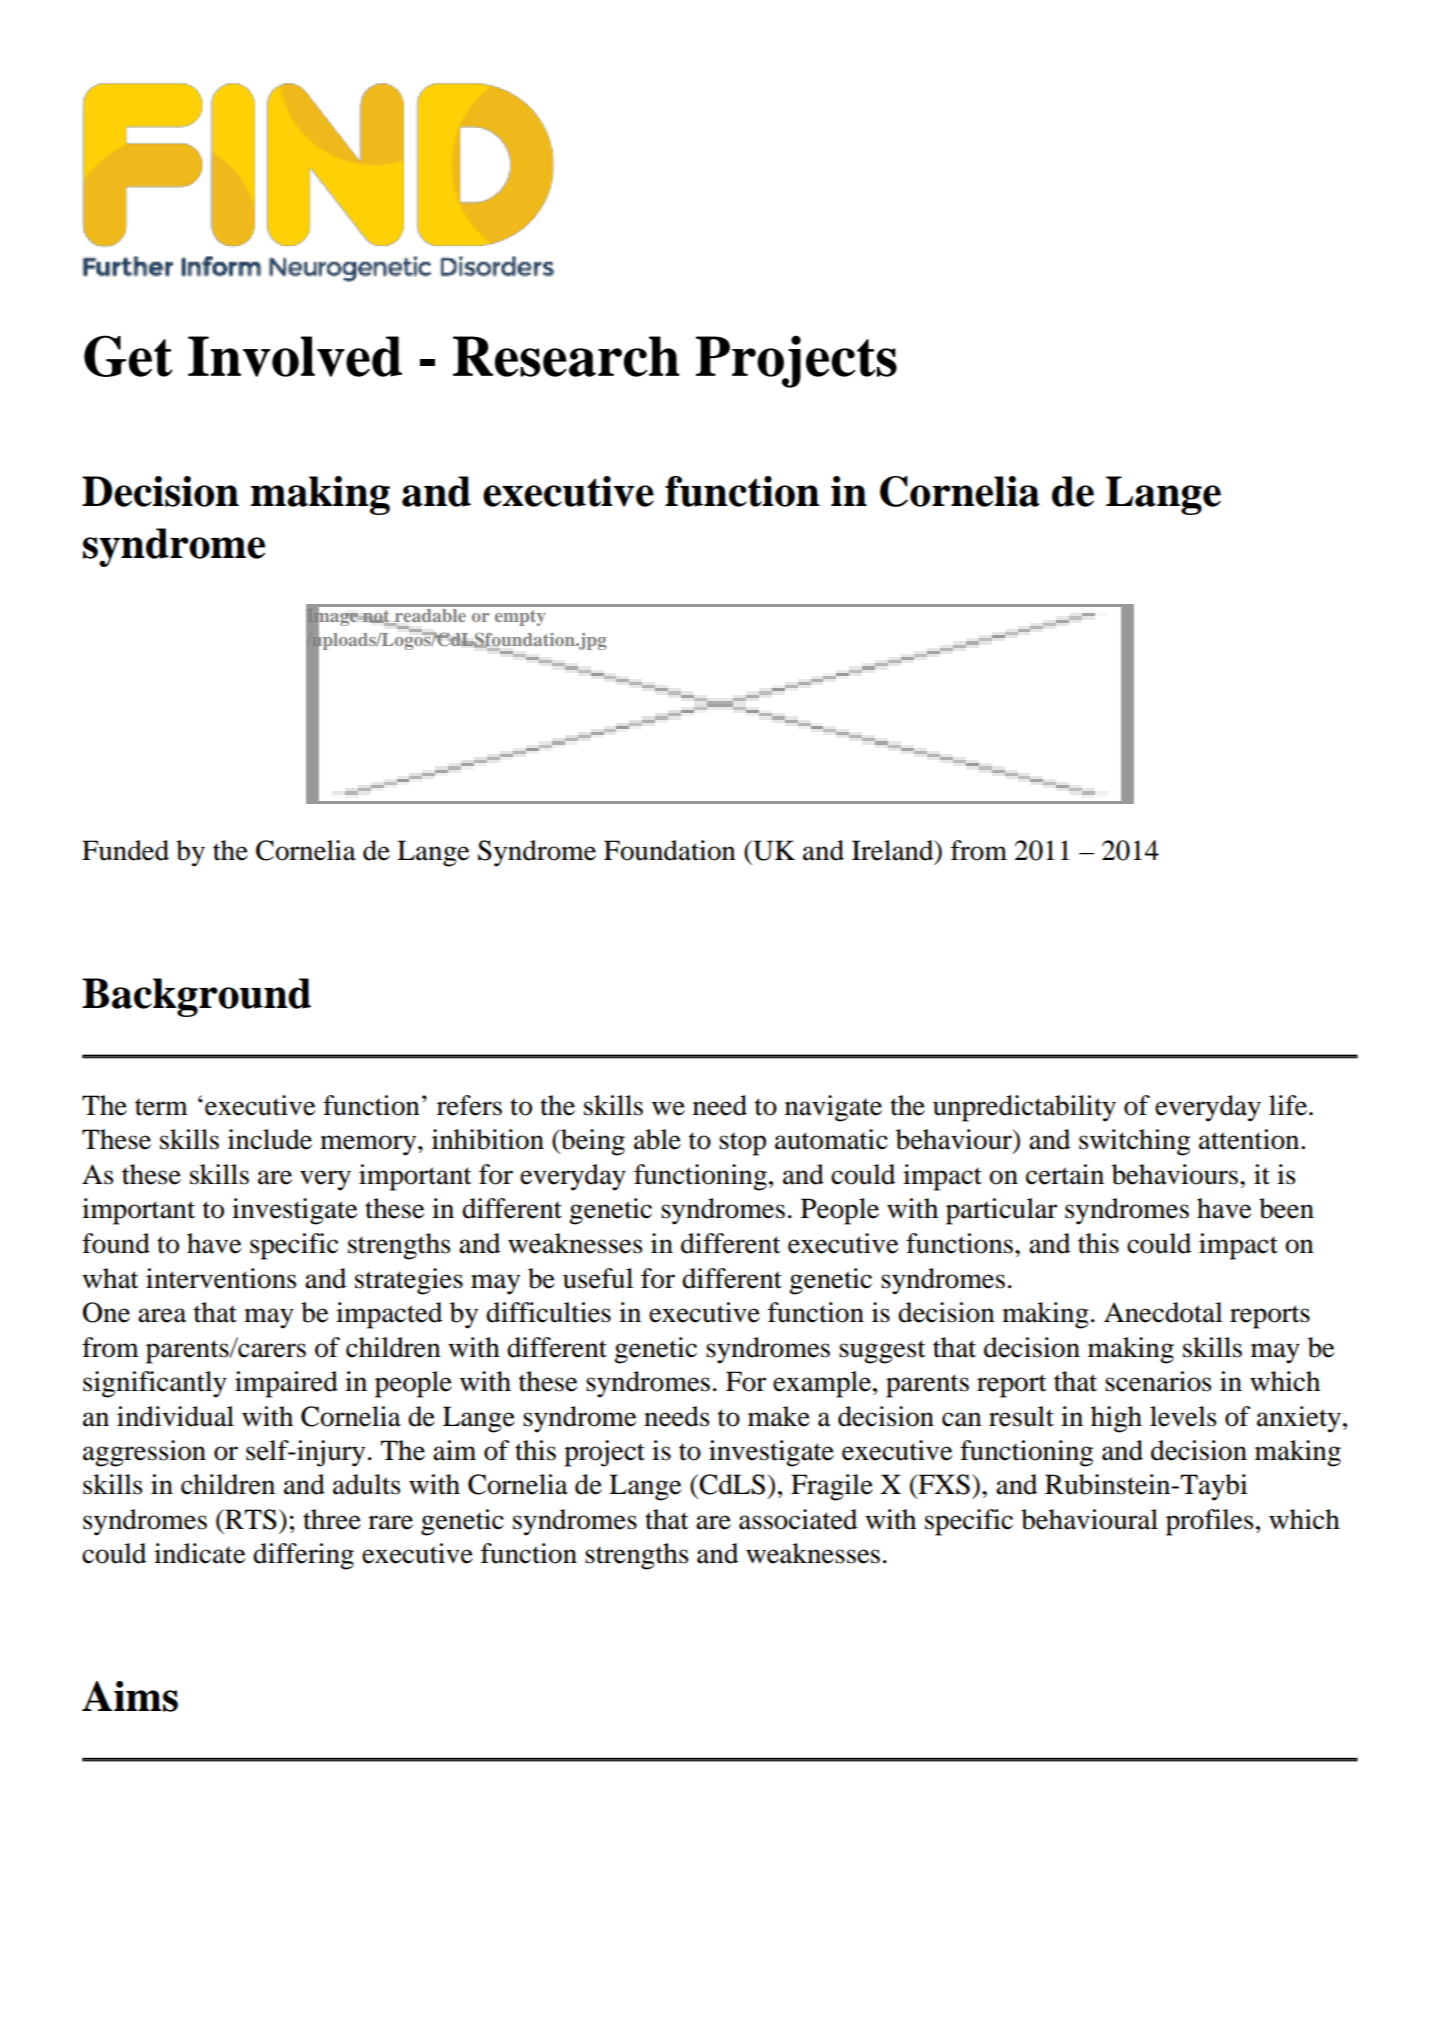 The width and height of the image is (1440, 2036). What do you see at coordinates (566, 356) in the image?
I see `Research` at bounding box center [566, 356].
